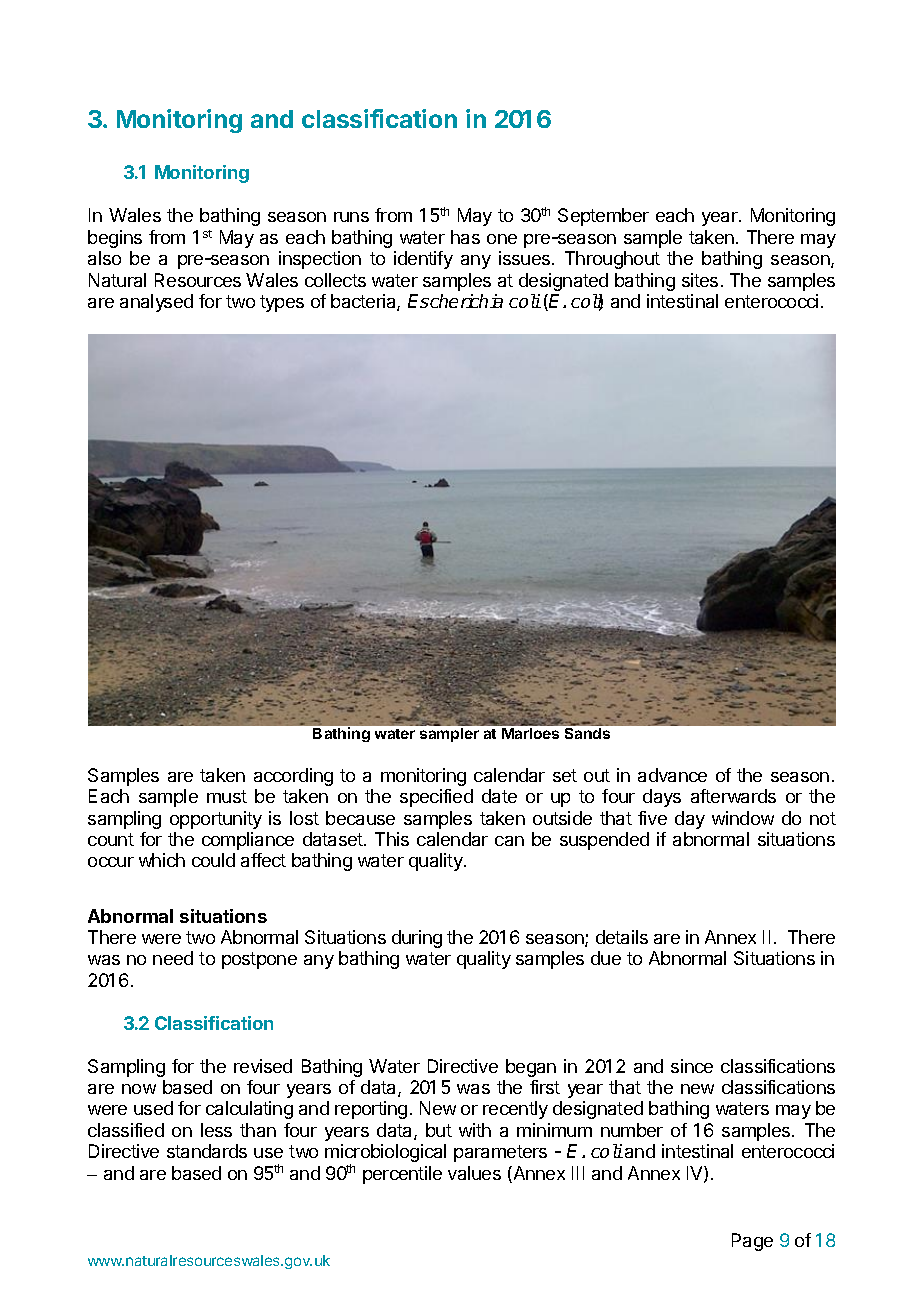 Image resolution: width=924 pixels, height=1307 pixels. What do you see at coordinates (227, 796) in the screenshot?
I see `must` at bounding box center [227, 796].
